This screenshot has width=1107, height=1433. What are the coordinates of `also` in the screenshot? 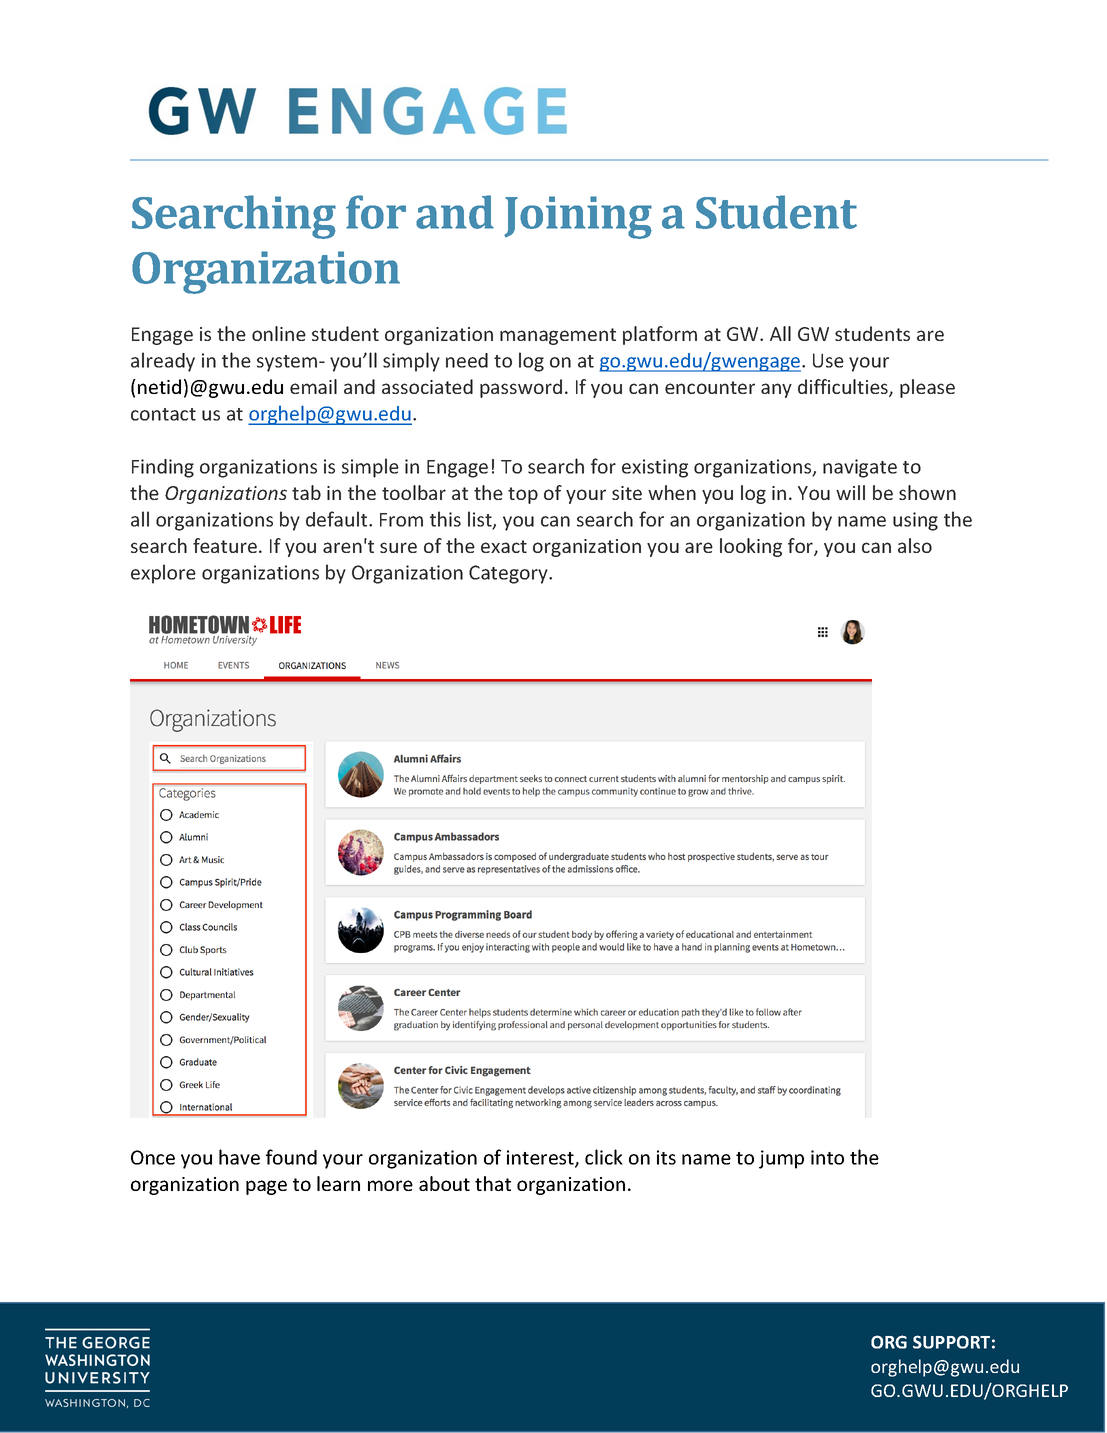 It's located at (915, 545).
